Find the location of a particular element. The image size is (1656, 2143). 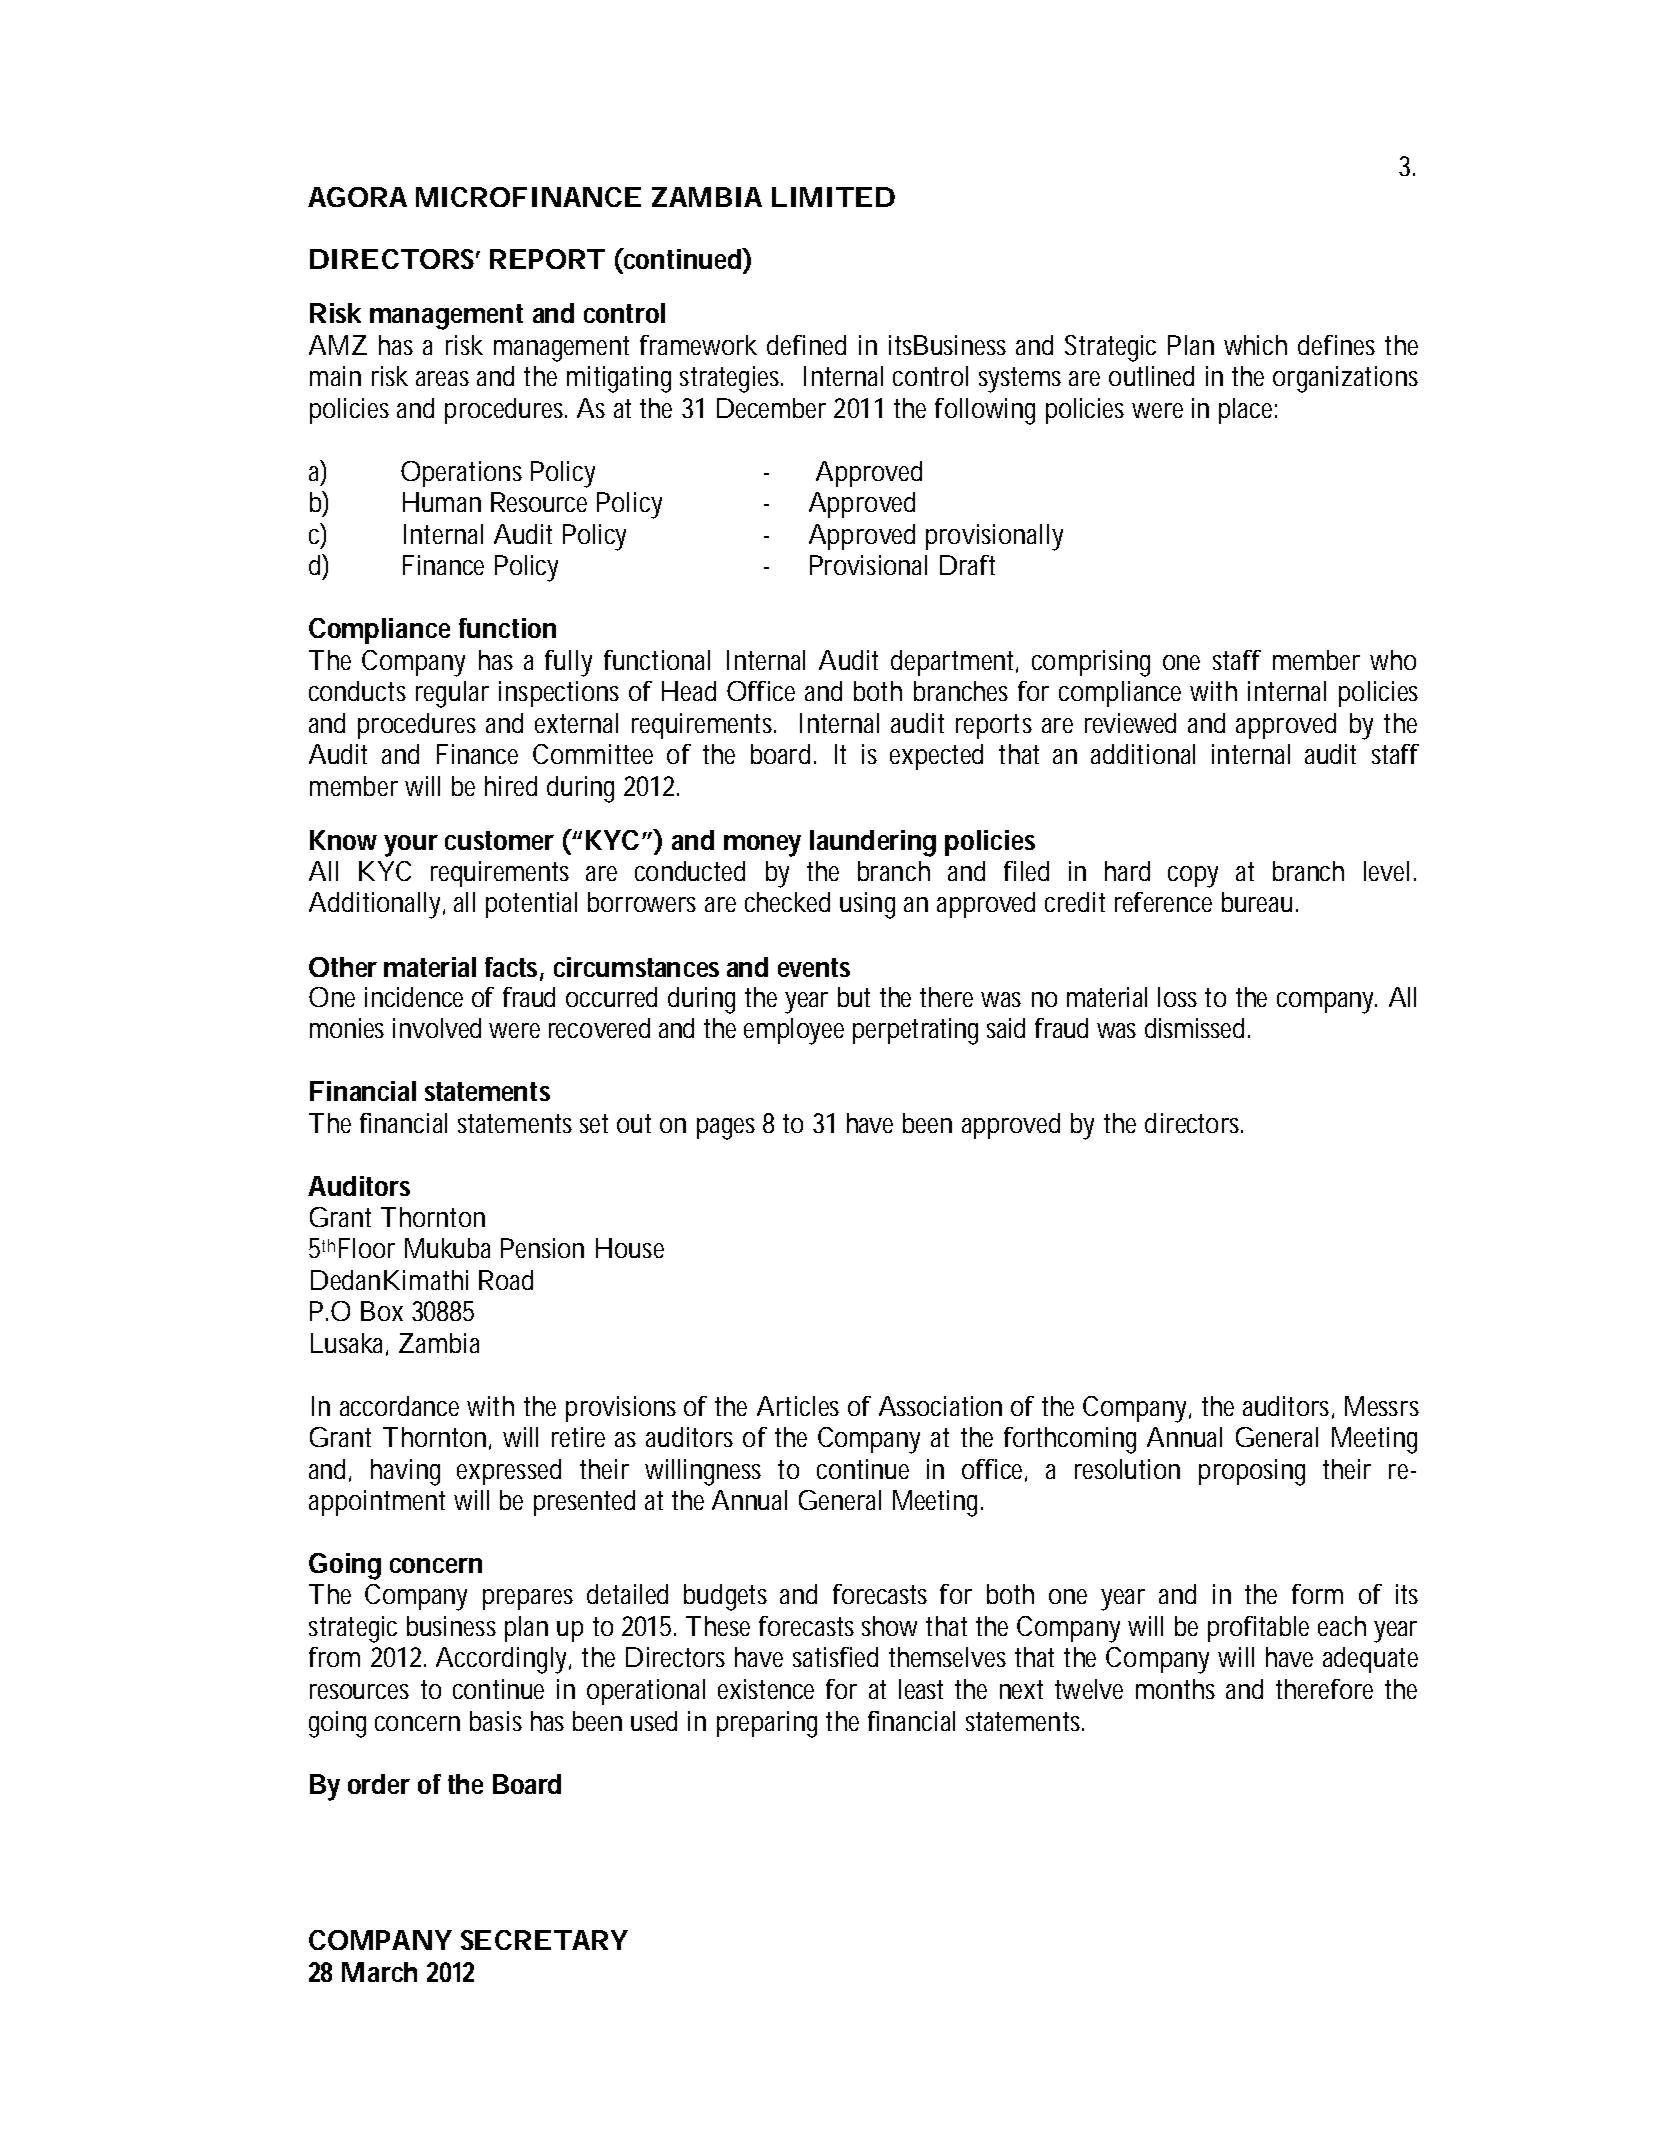

dismissed is located at coordinates (1194, 1028).
